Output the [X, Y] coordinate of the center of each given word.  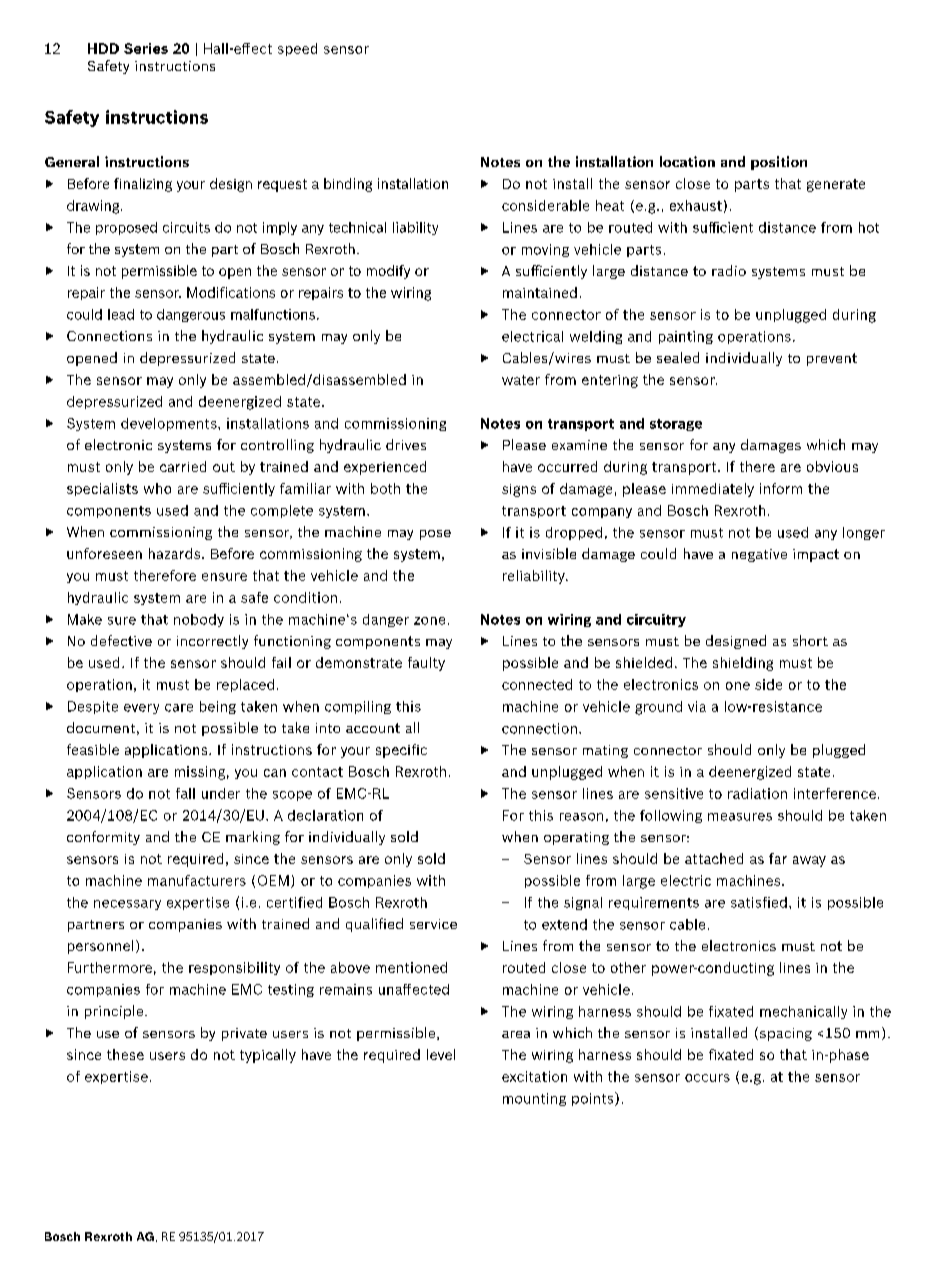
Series [146, 48]
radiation [757, 793]
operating [576, 838]
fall [185, 793]
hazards [174, 553]
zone [429, 621]
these [125, 1054]
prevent [832, 359]
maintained [540, 292]
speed [297, 49]
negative [759, 555]
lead [121, 314]
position [779, 163]
